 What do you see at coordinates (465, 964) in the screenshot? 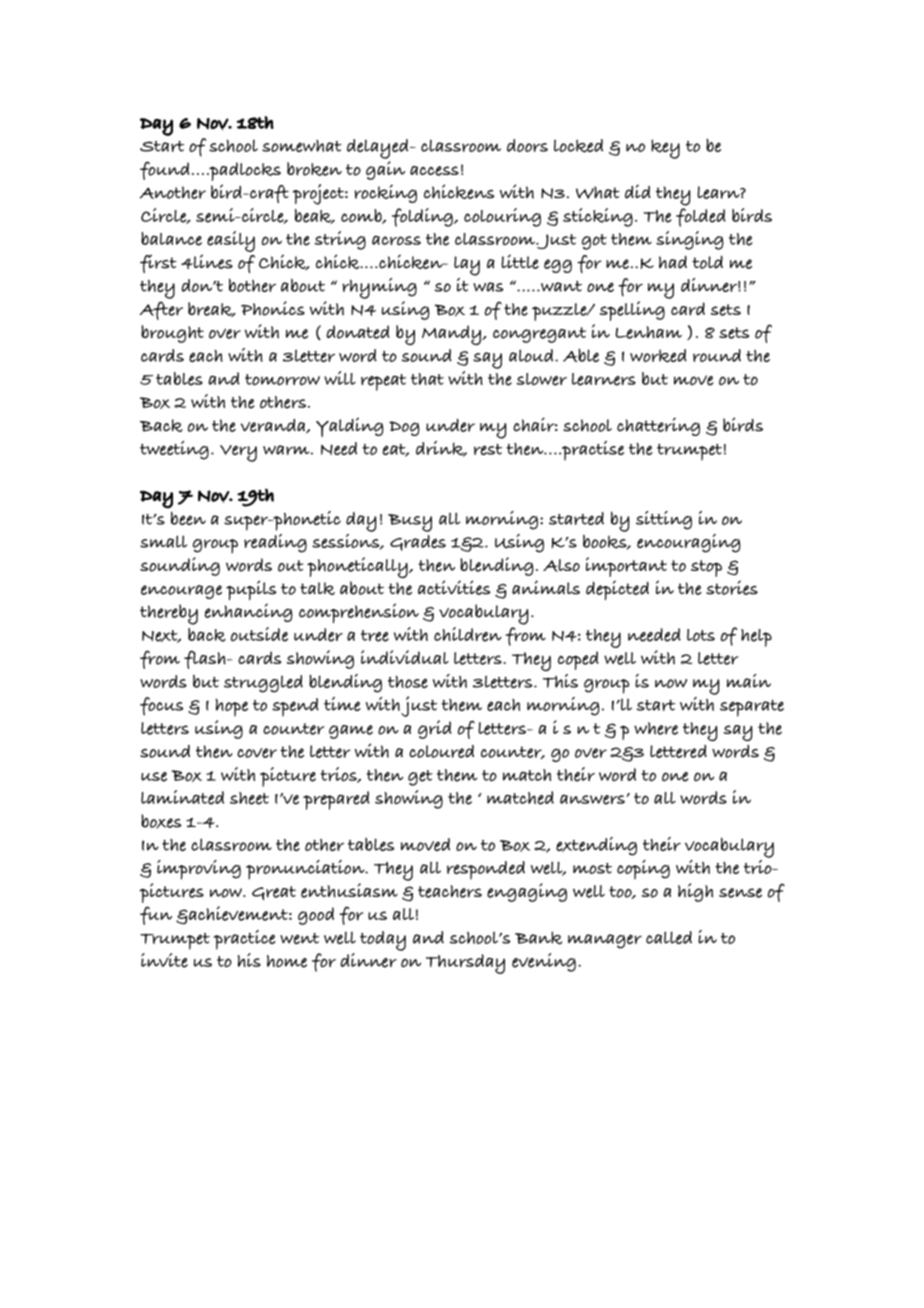
I see `Thursday` at bounding box center [465, 964].
